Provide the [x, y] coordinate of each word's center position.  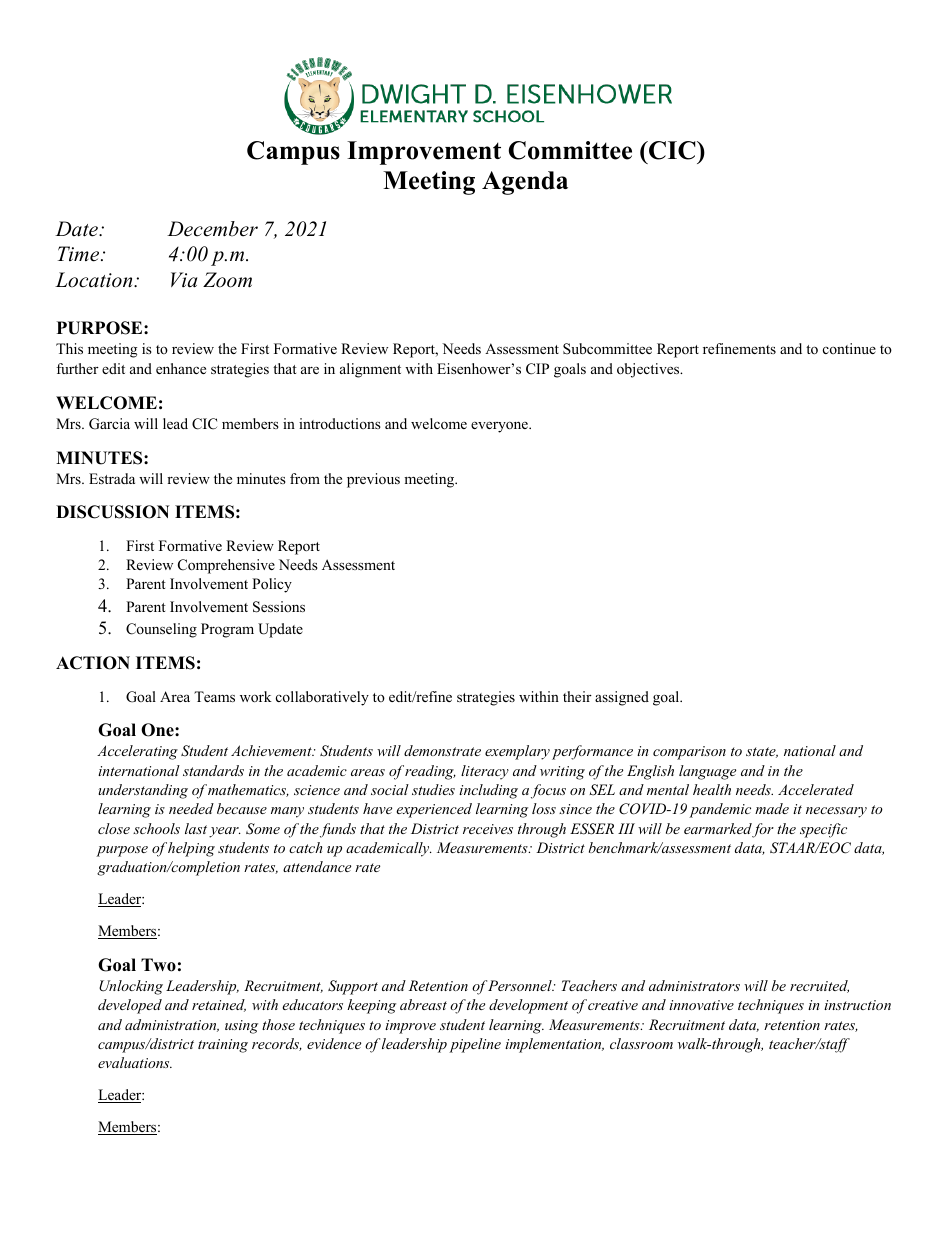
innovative [701, 1005]
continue [849, 348]
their [577, 696]
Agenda [525, 183]
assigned [622, 698]
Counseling [161, 630]
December [212, 229]
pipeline [475, 1045]
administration [172, 1025]
